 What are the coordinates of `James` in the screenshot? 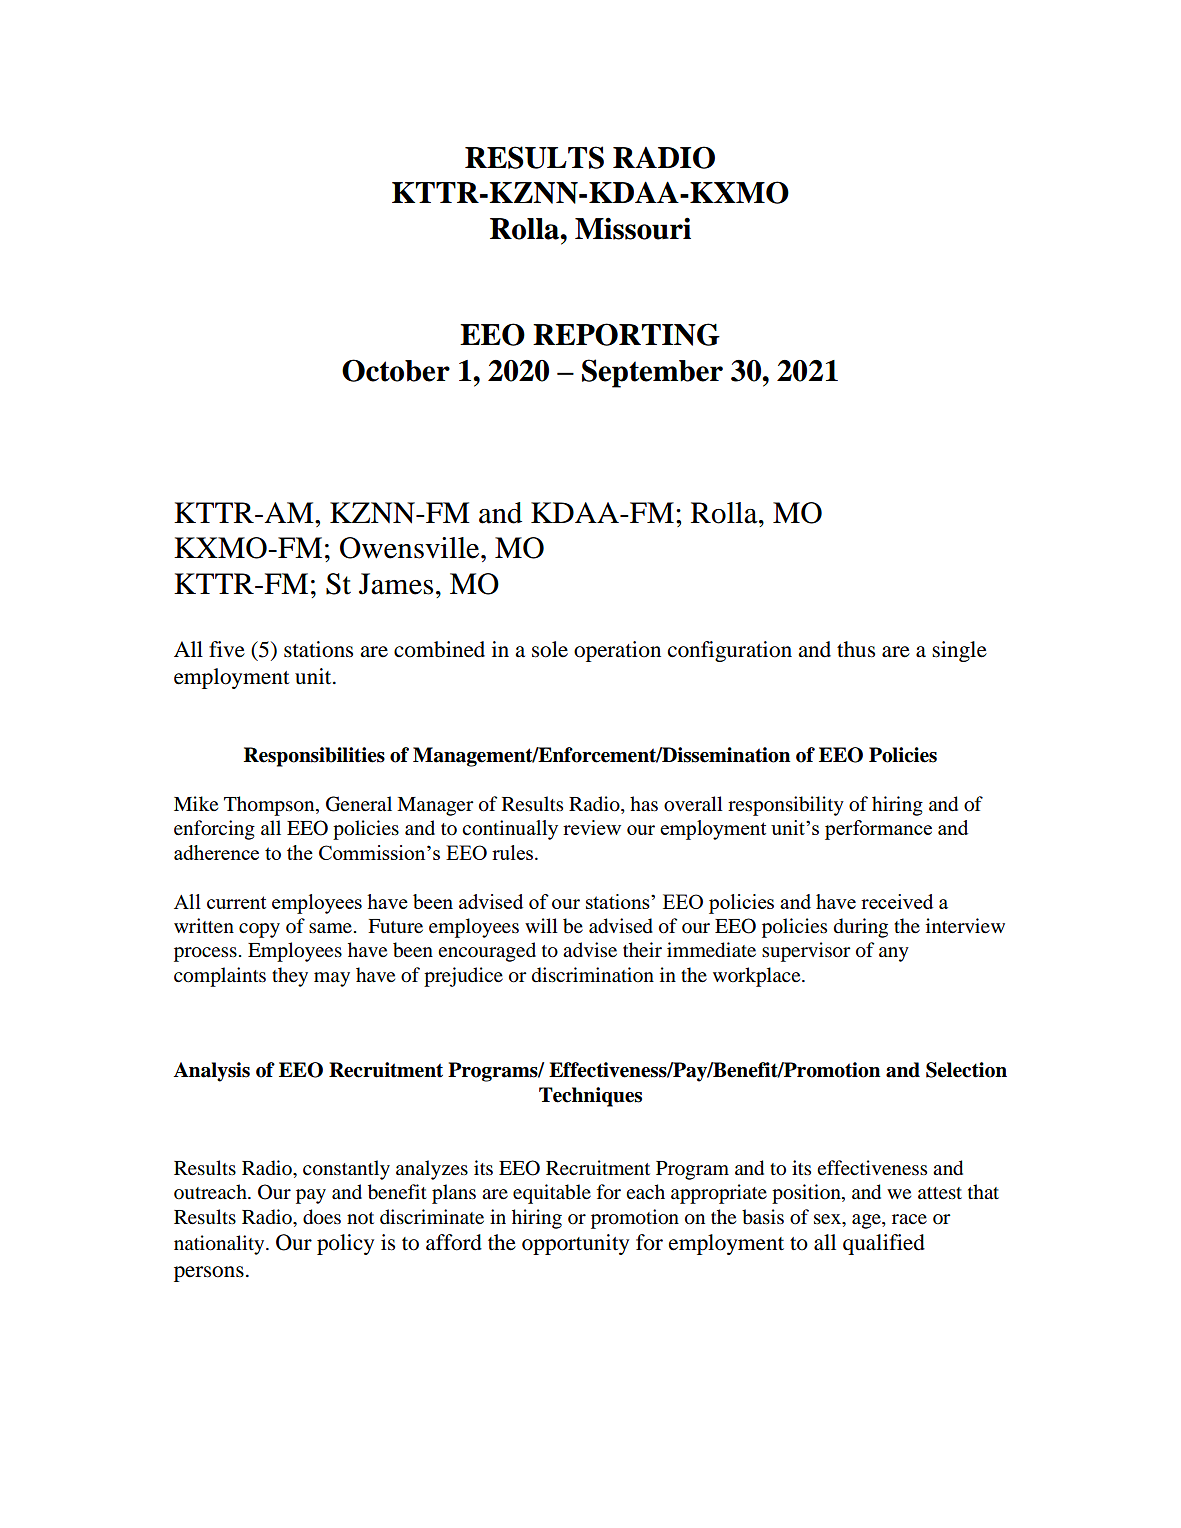 It's located at (396, 584).
